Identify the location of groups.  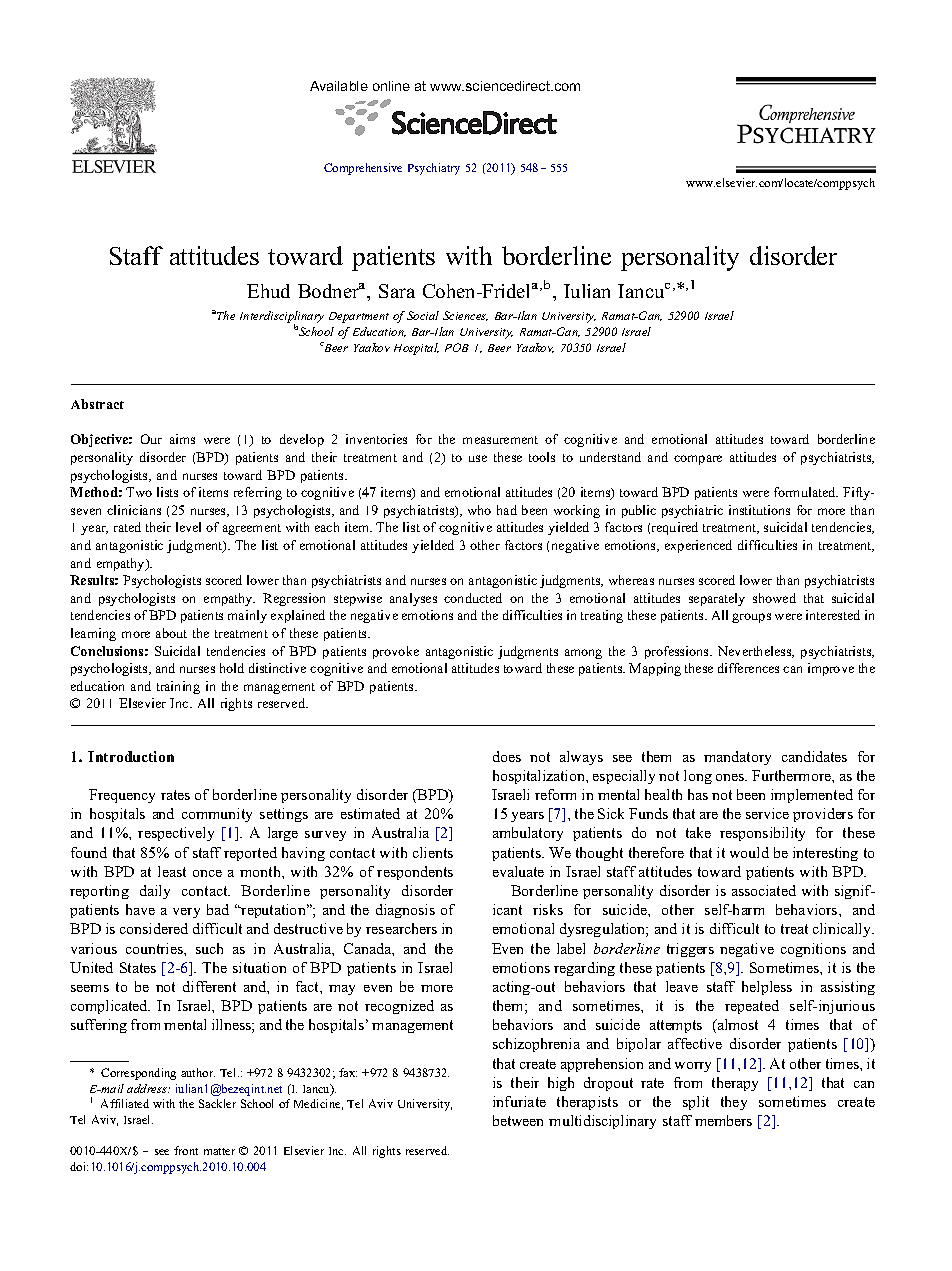
(751, 618).
